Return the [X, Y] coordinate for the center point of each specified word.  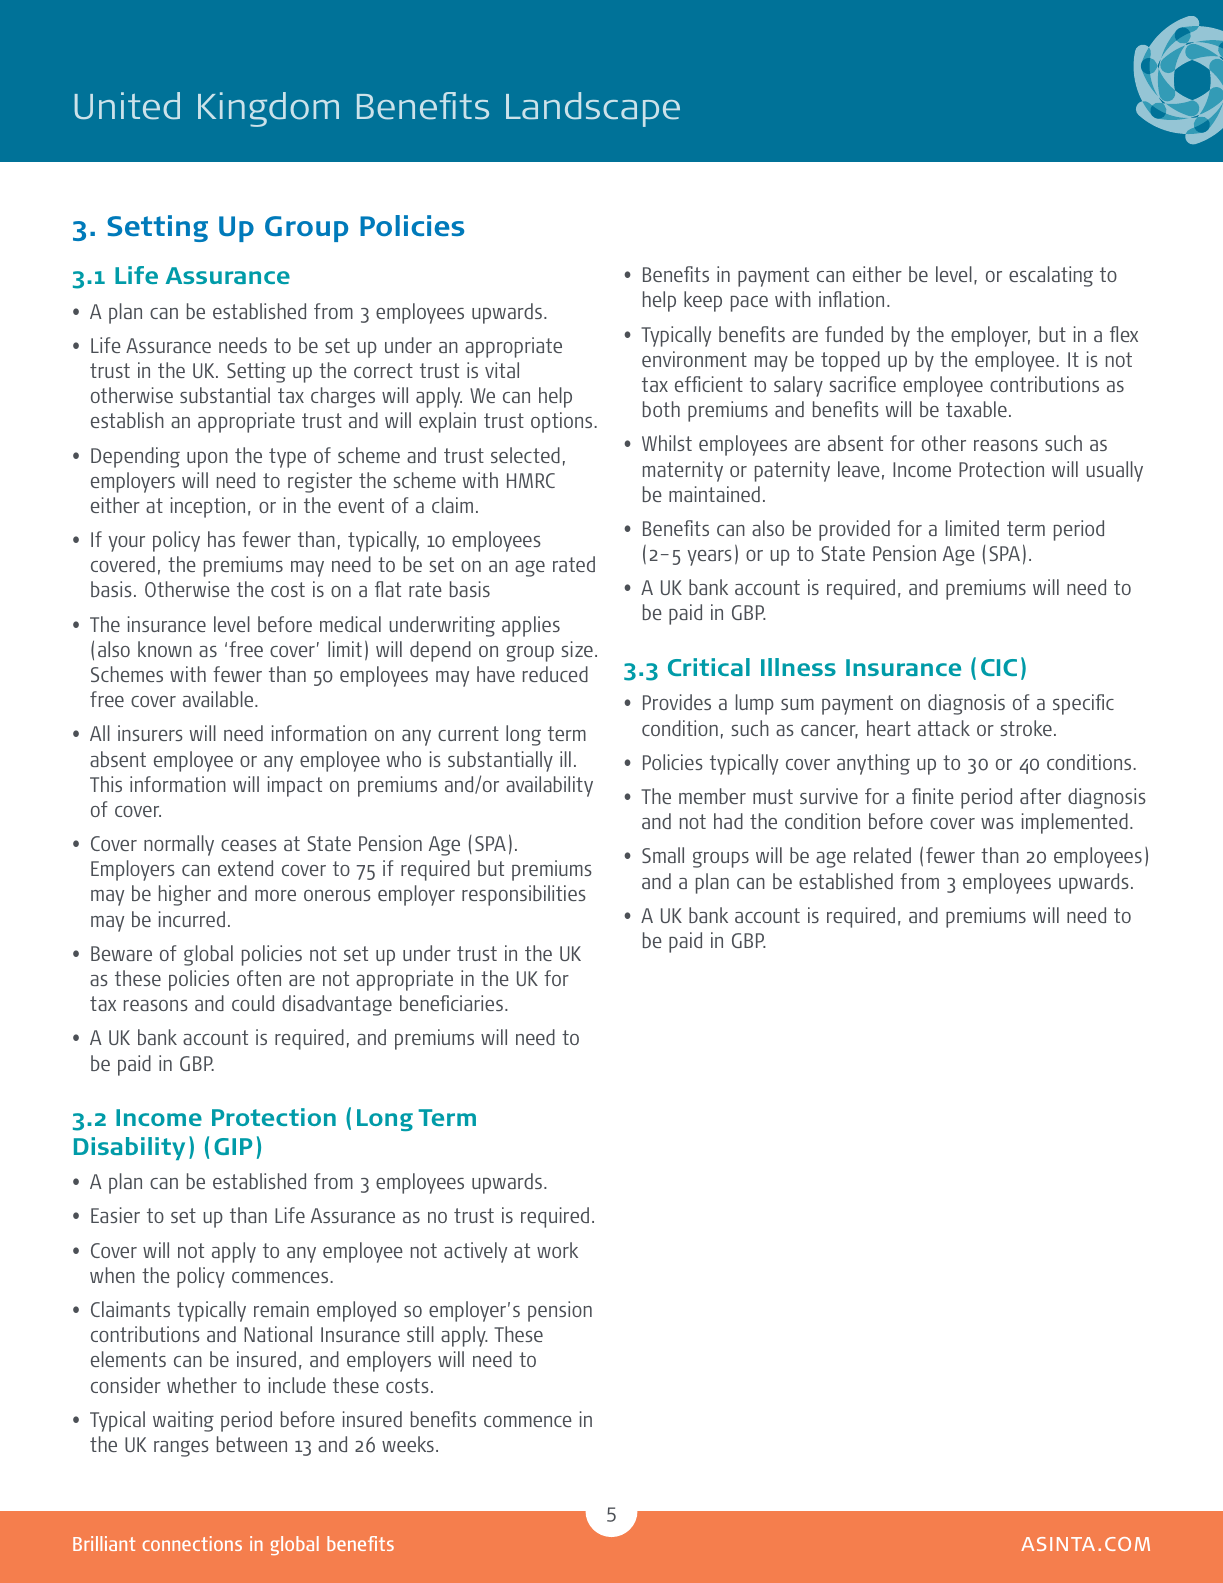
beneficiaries [451, 1003]
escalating [1051, 276]
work [557, 1250]
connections [192, 1543]
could [253, 1003]
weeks [408, 1444]
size [577, 649]
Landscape [593, 109]
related [882, 855]
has [221, 539]
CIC [999, 667]
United [127, 106]
